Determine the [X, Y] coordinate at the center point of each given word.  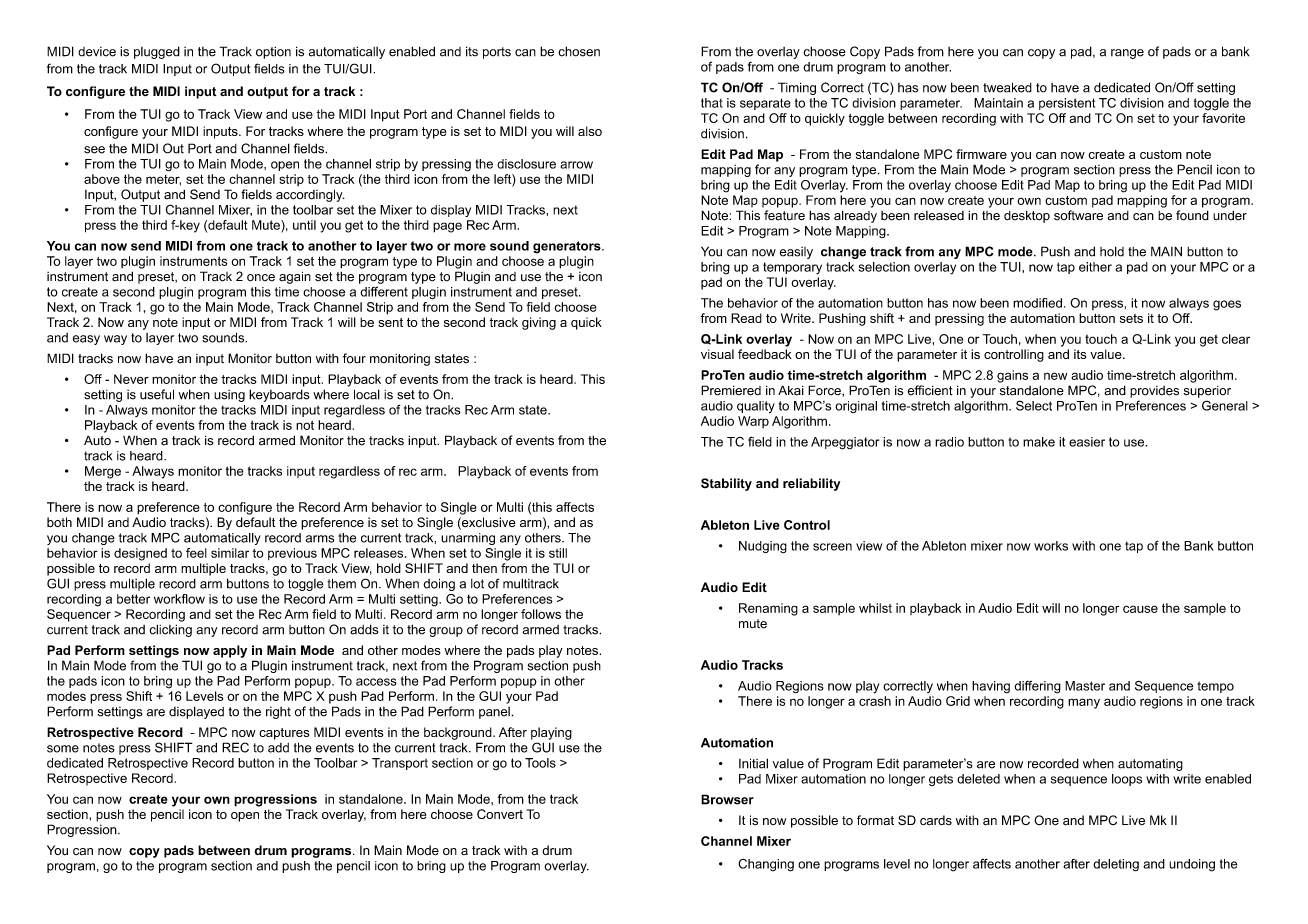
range [1127, 54]
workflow [179, 599]
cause [1140, 609]
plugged [157, 52]
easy [86, 340]
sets [1131, 318]
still [558, 553]
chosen [579, 51]
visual [717, 354]
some [63, 749]
